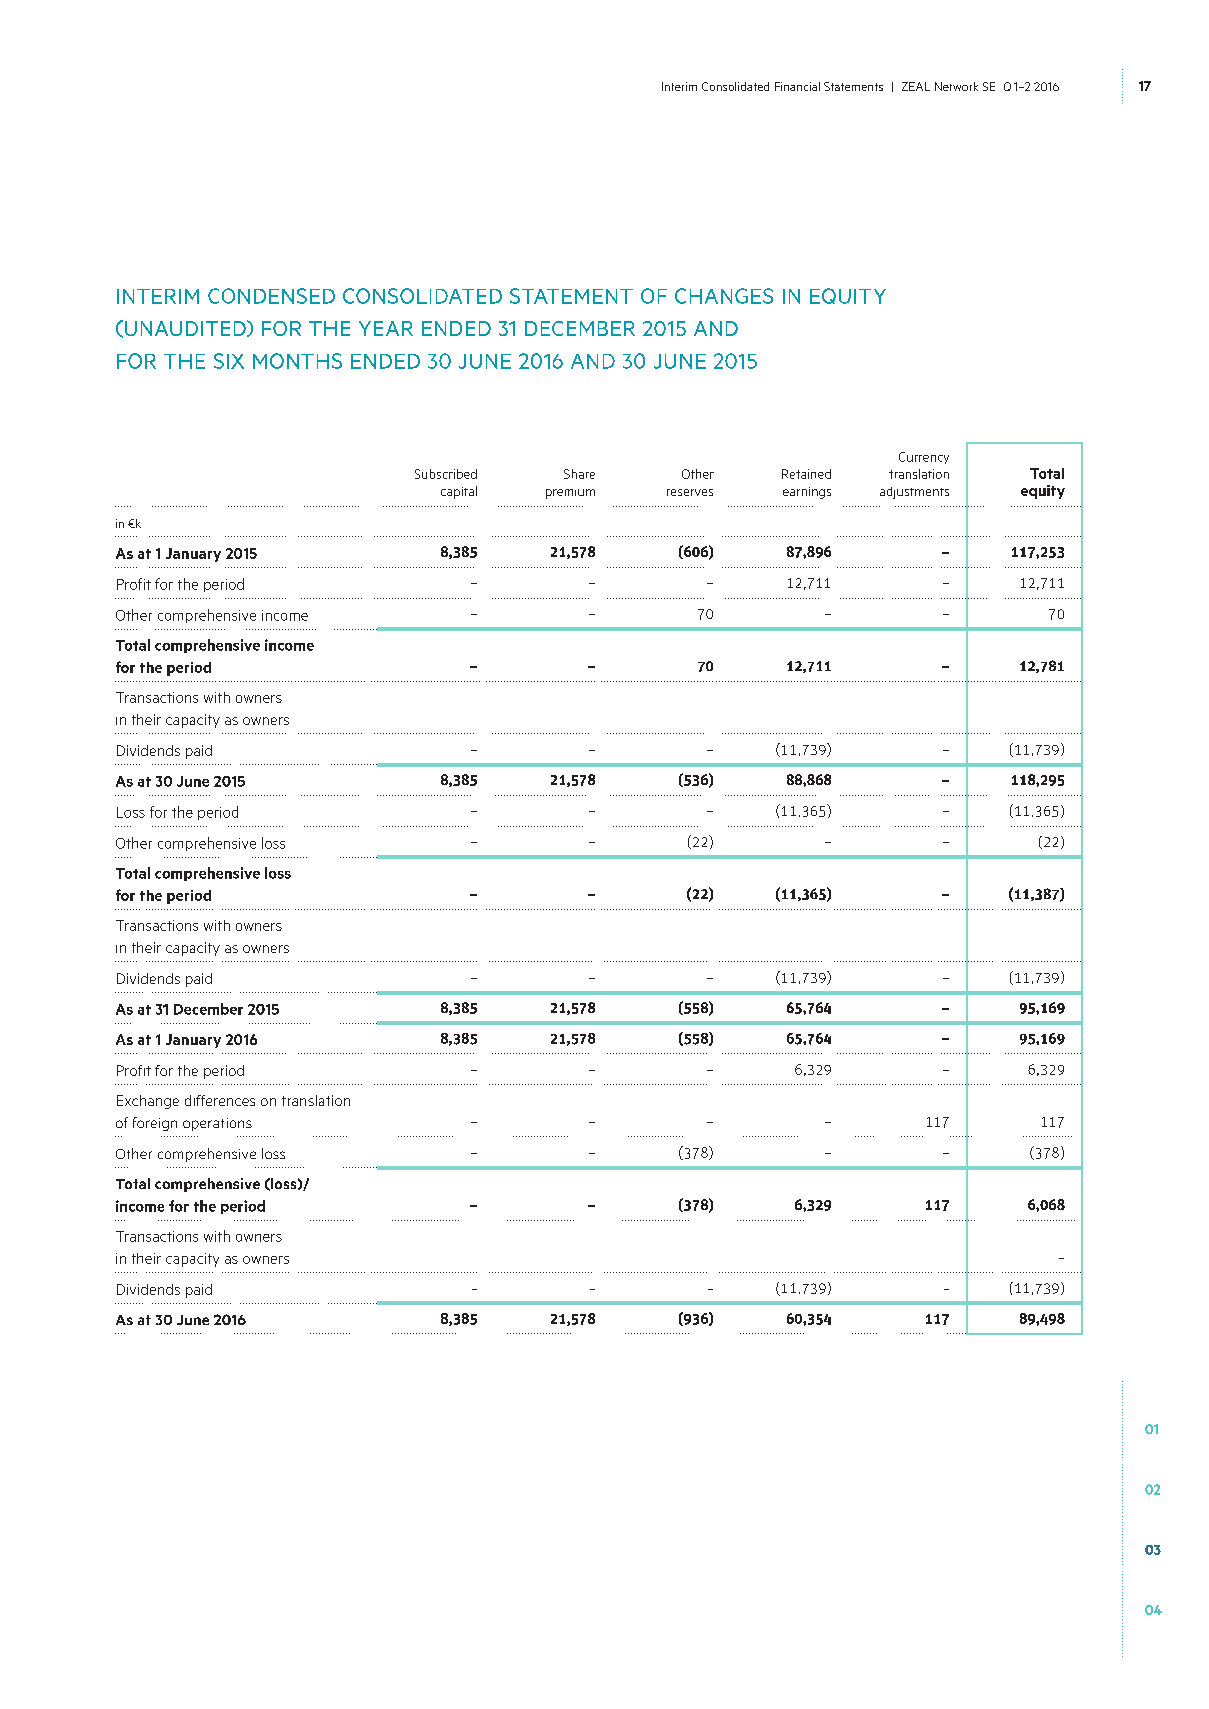 This screenshot has width=1209, height=1709. I want to click on adjustments, so click(914, 493).
